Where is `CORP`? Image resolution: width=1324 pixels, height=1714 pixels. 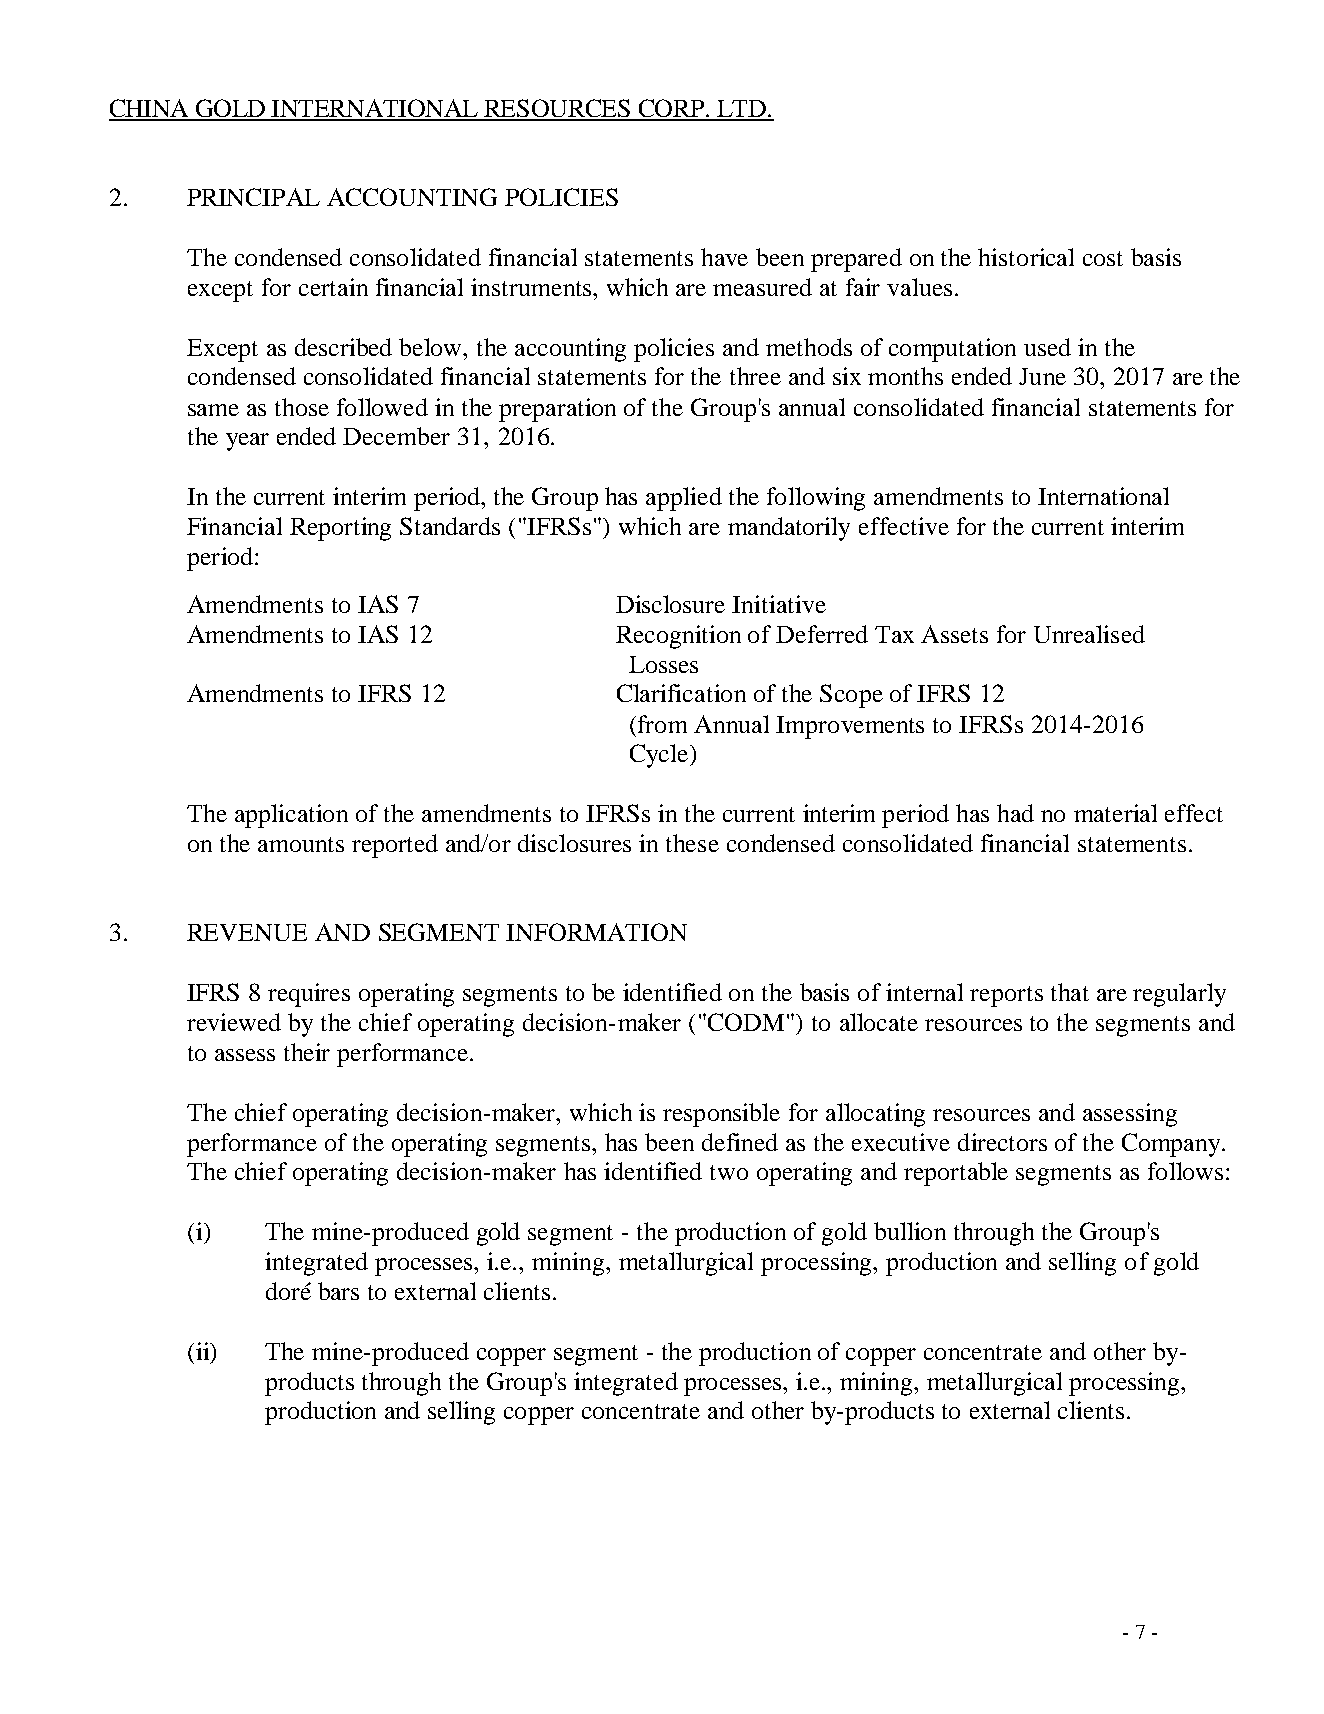
CORP is located at coordinates (672, 109).
